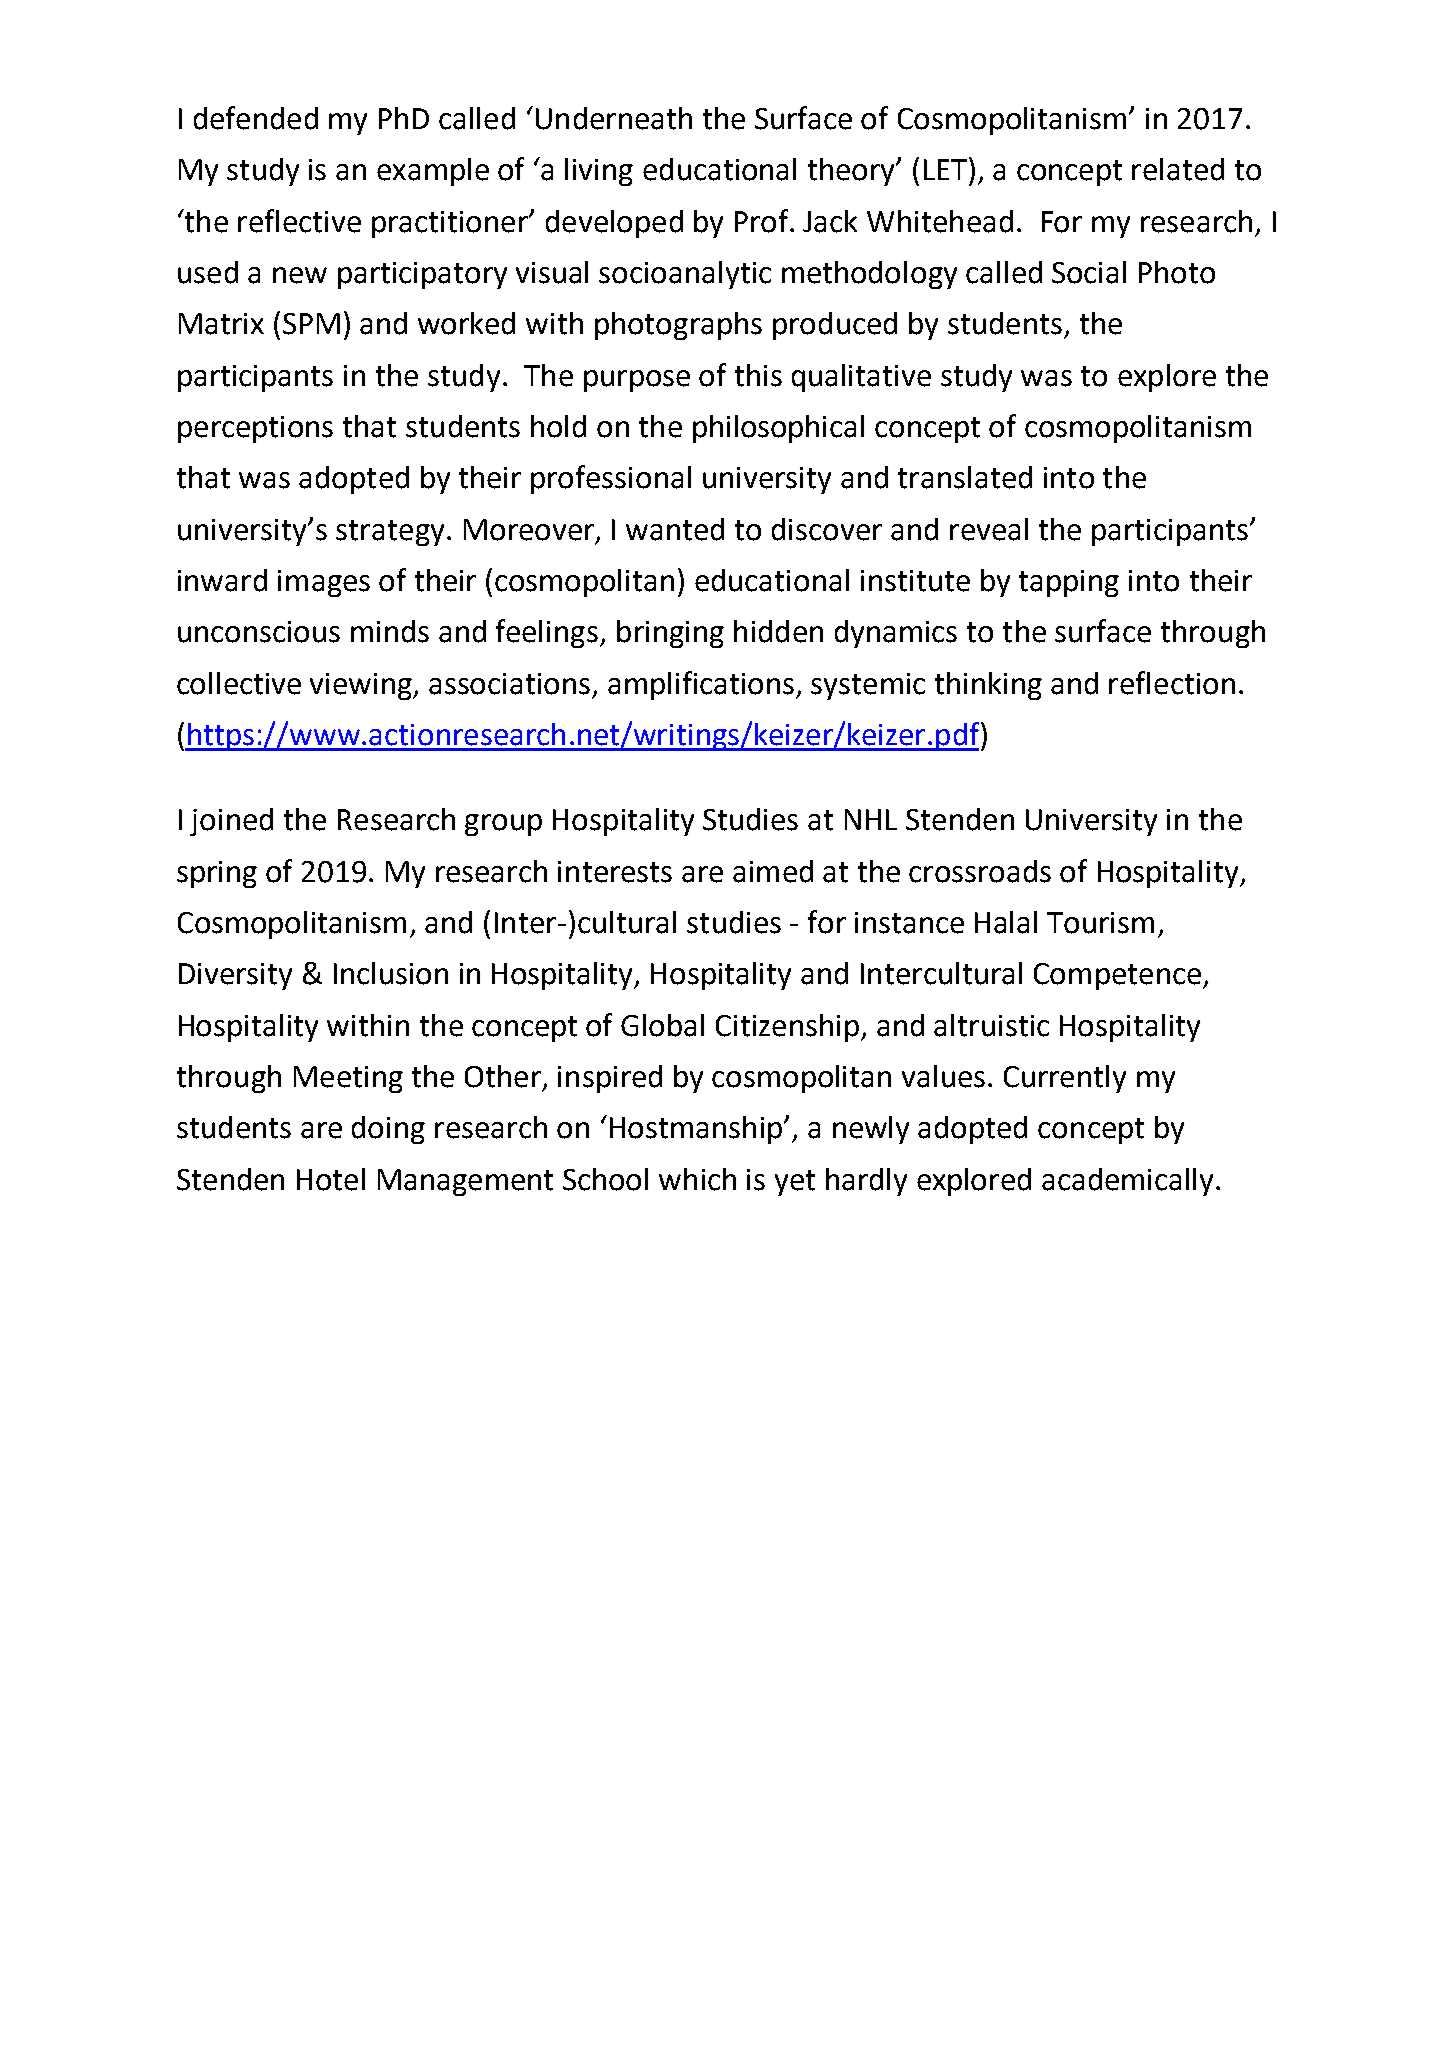 This image has width=1454, height=2057. I want to click on academically, so click(1127, 1182).
